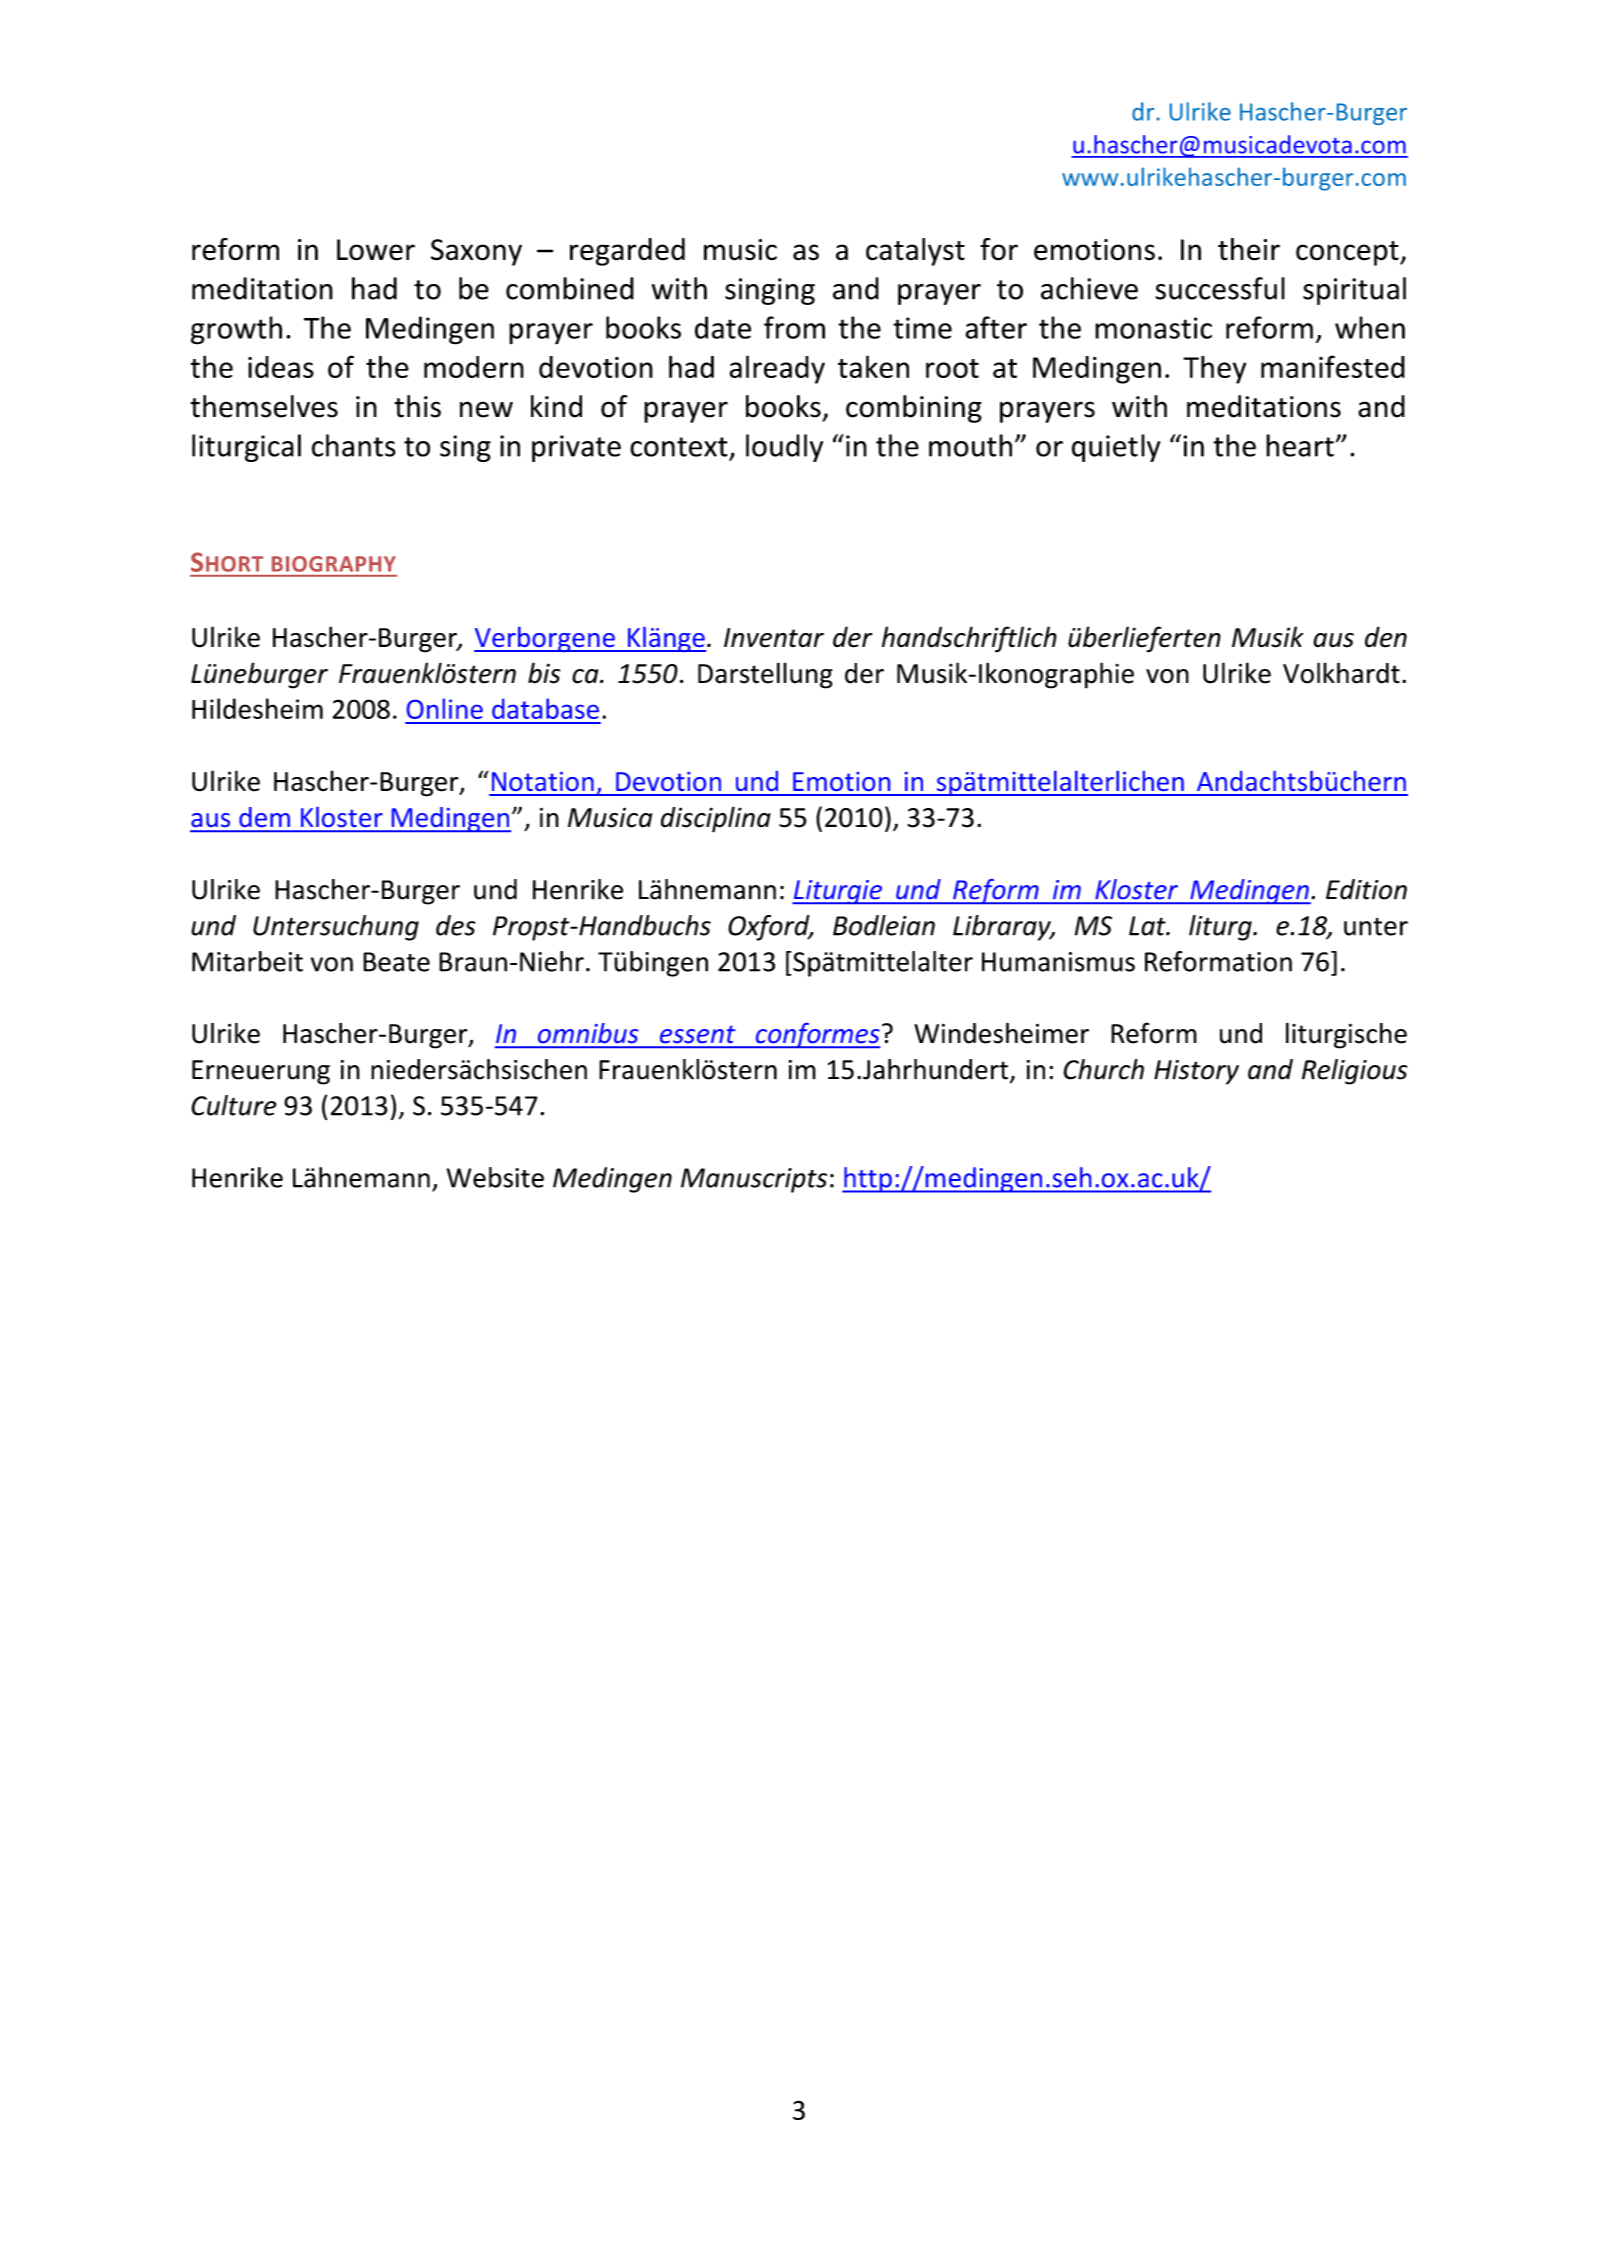 The height and width of the page is (2259, 1598). I want to click on bis, so click(544, 673).
